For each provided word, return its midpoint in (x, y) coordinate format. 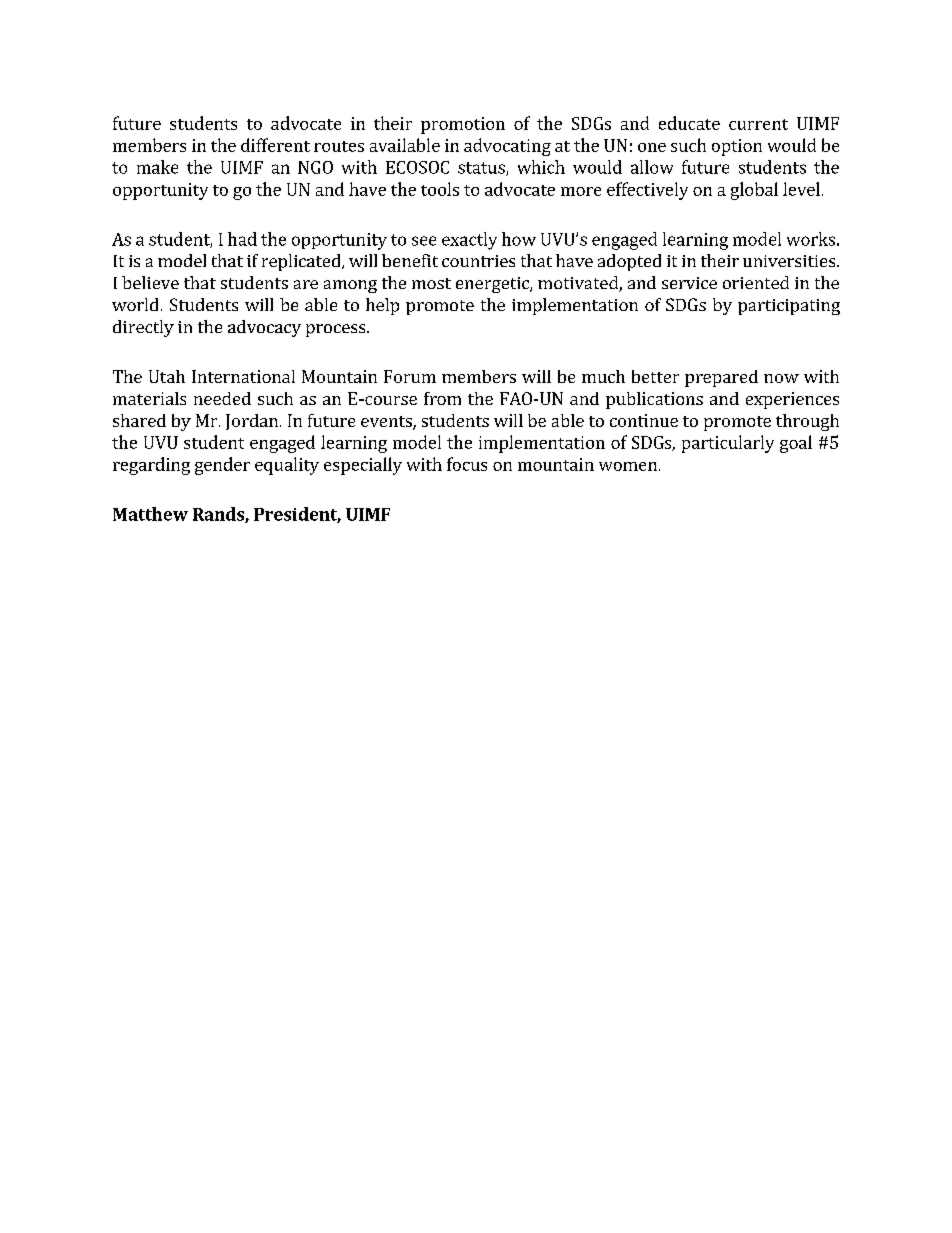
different (275, 145)
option (737, 147)
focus (467, 464)
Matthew (150, 514)
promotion (463, 125)
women (628, 466)
